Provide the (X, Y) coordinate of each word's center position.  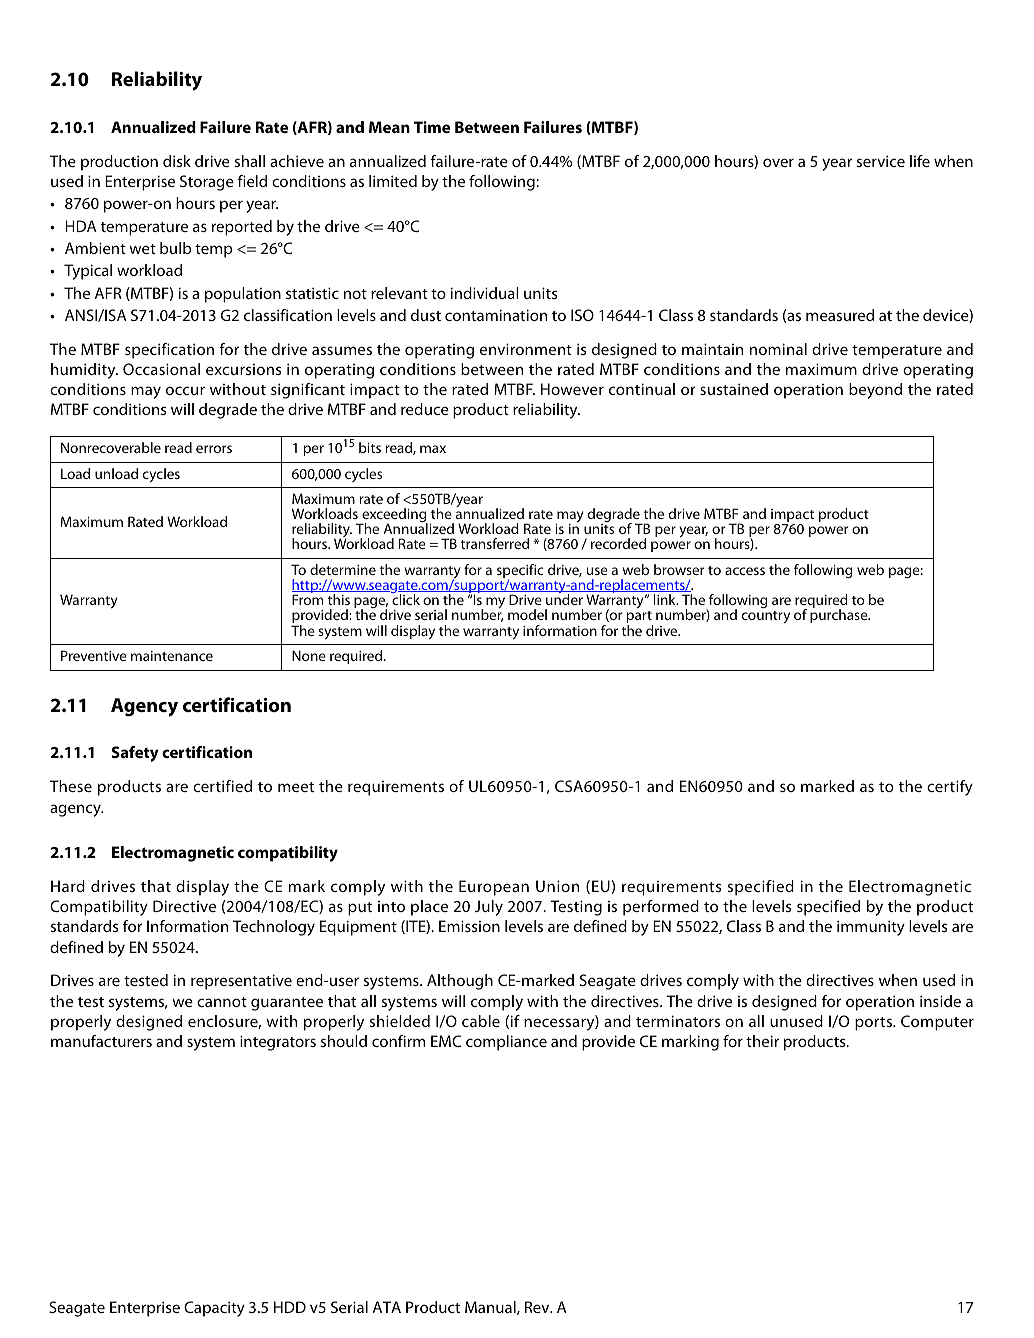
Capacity (214, 1309)
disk (177, 161)
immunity (871, 928)
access (745, 571)
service (881, 161)
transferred (495, 543)
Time (432, 127)
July (489, 908)
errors (214, 449)
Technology (274, 928)
